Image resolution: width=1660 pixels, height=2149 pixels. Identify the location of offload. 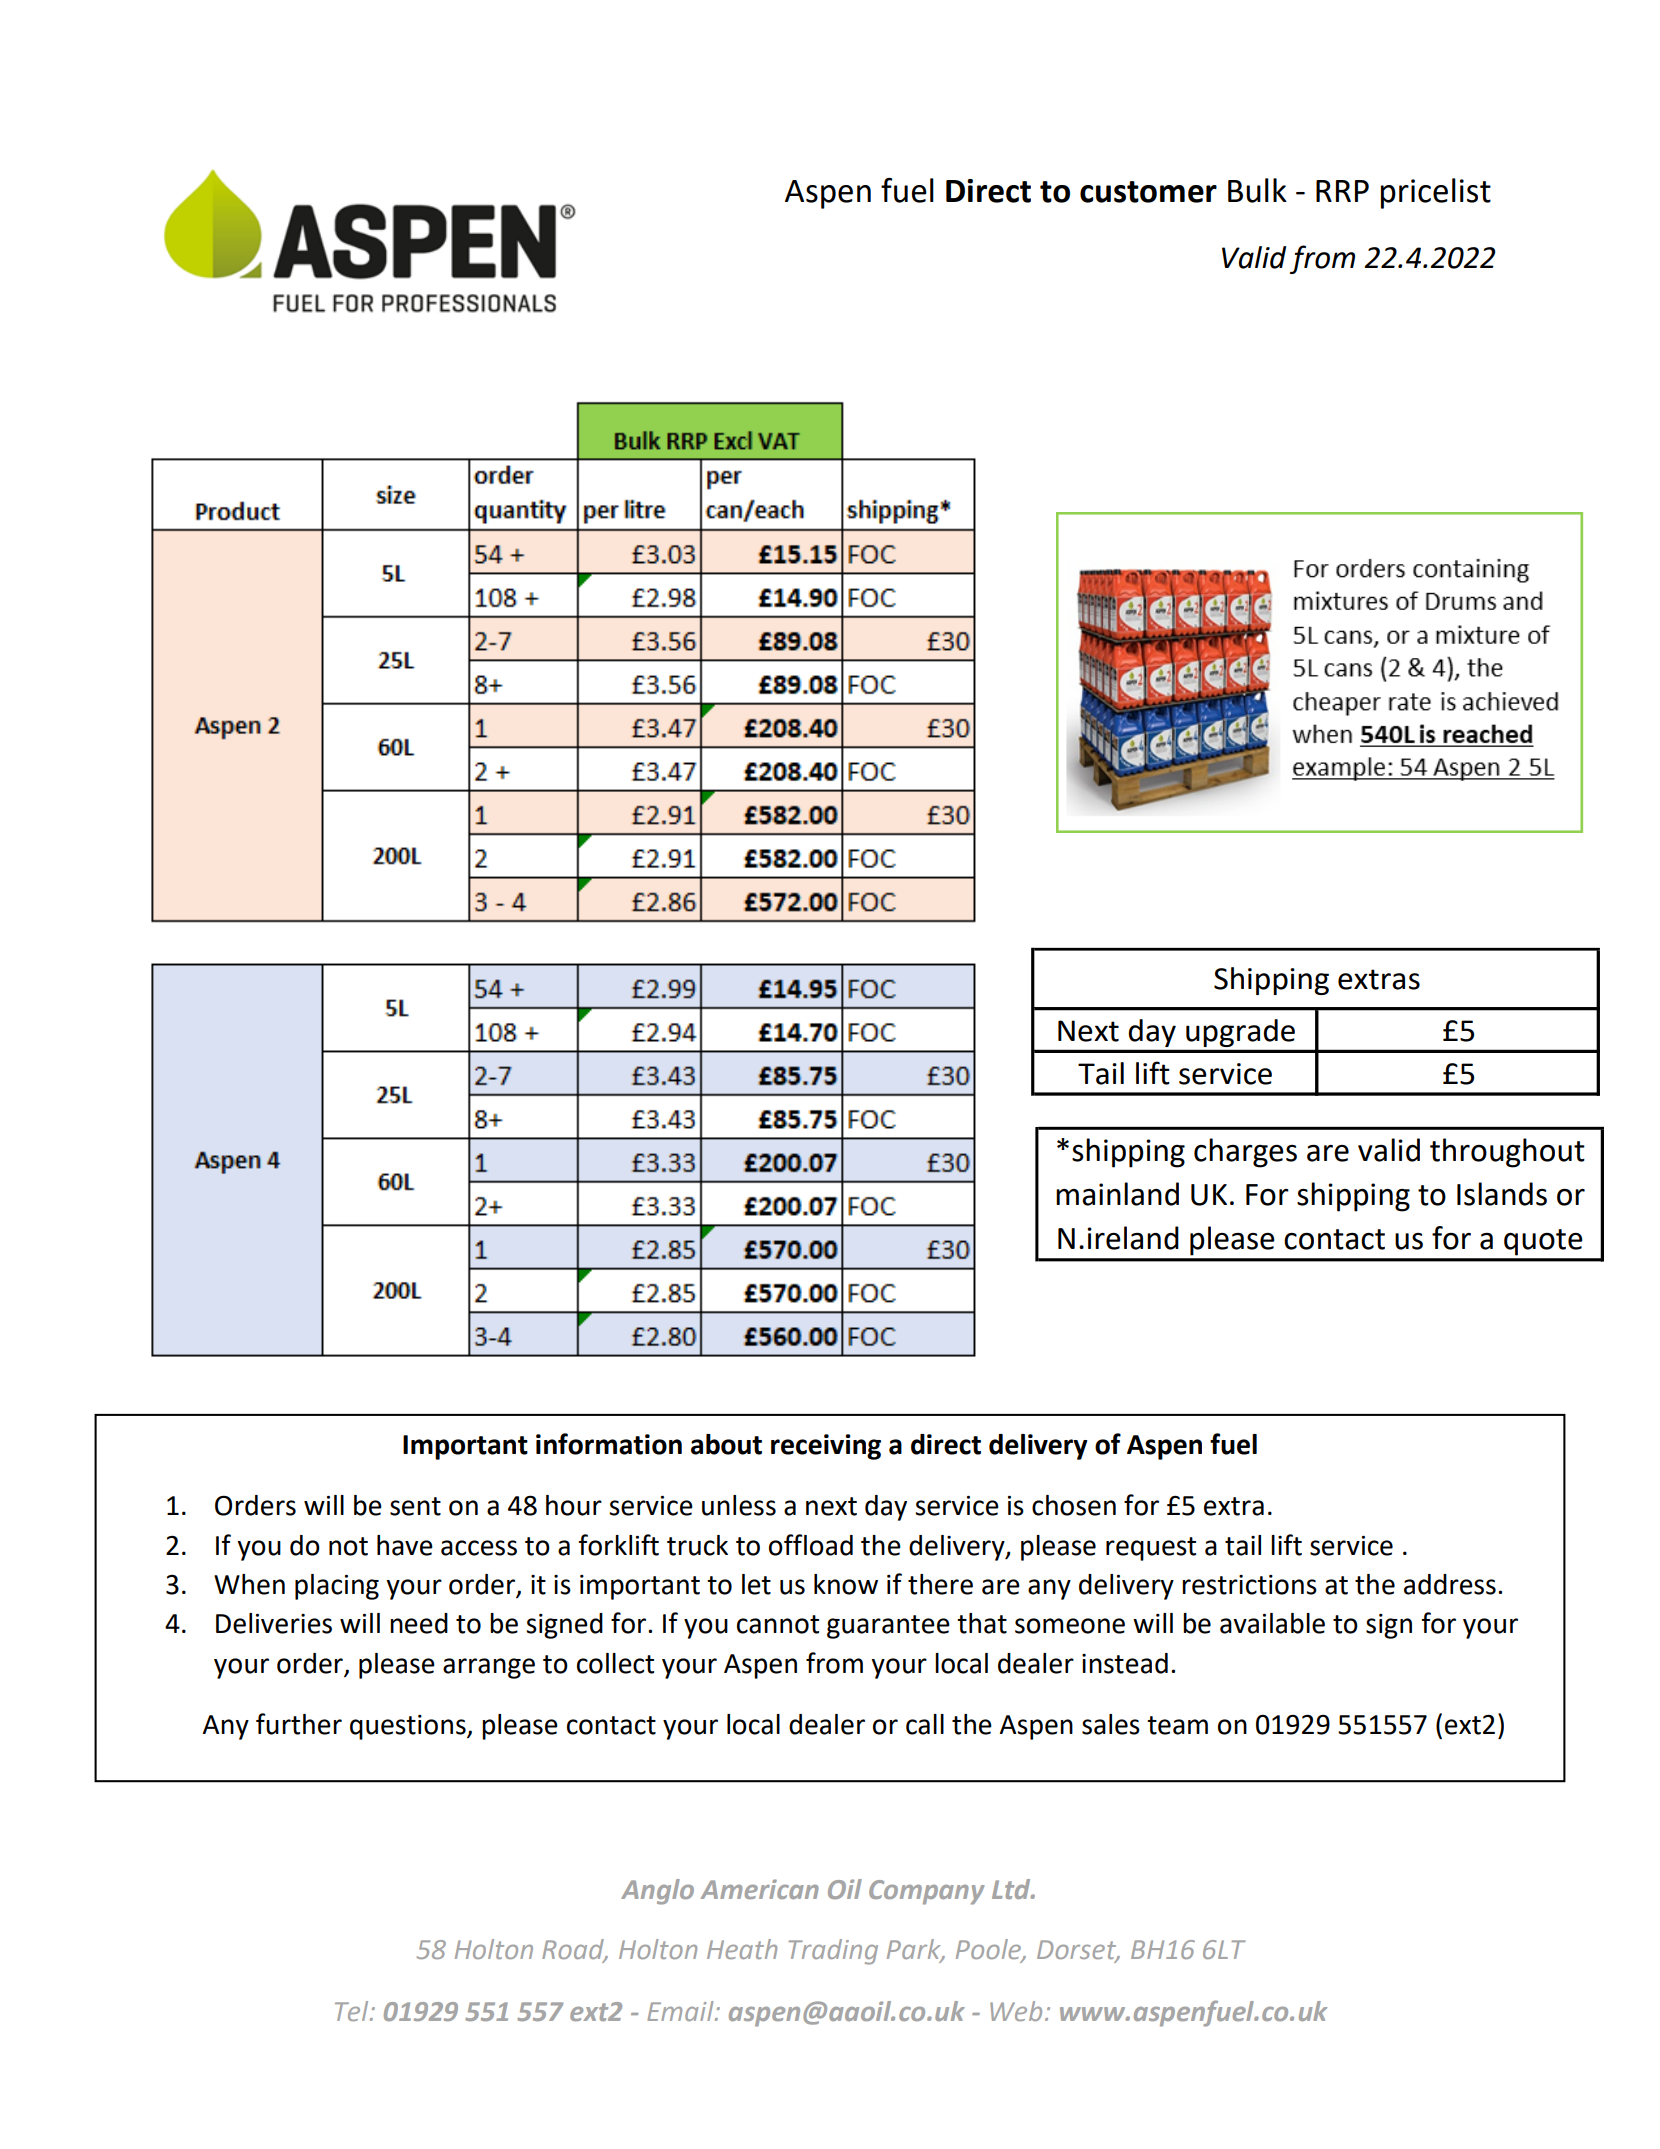
(811, 1545).
